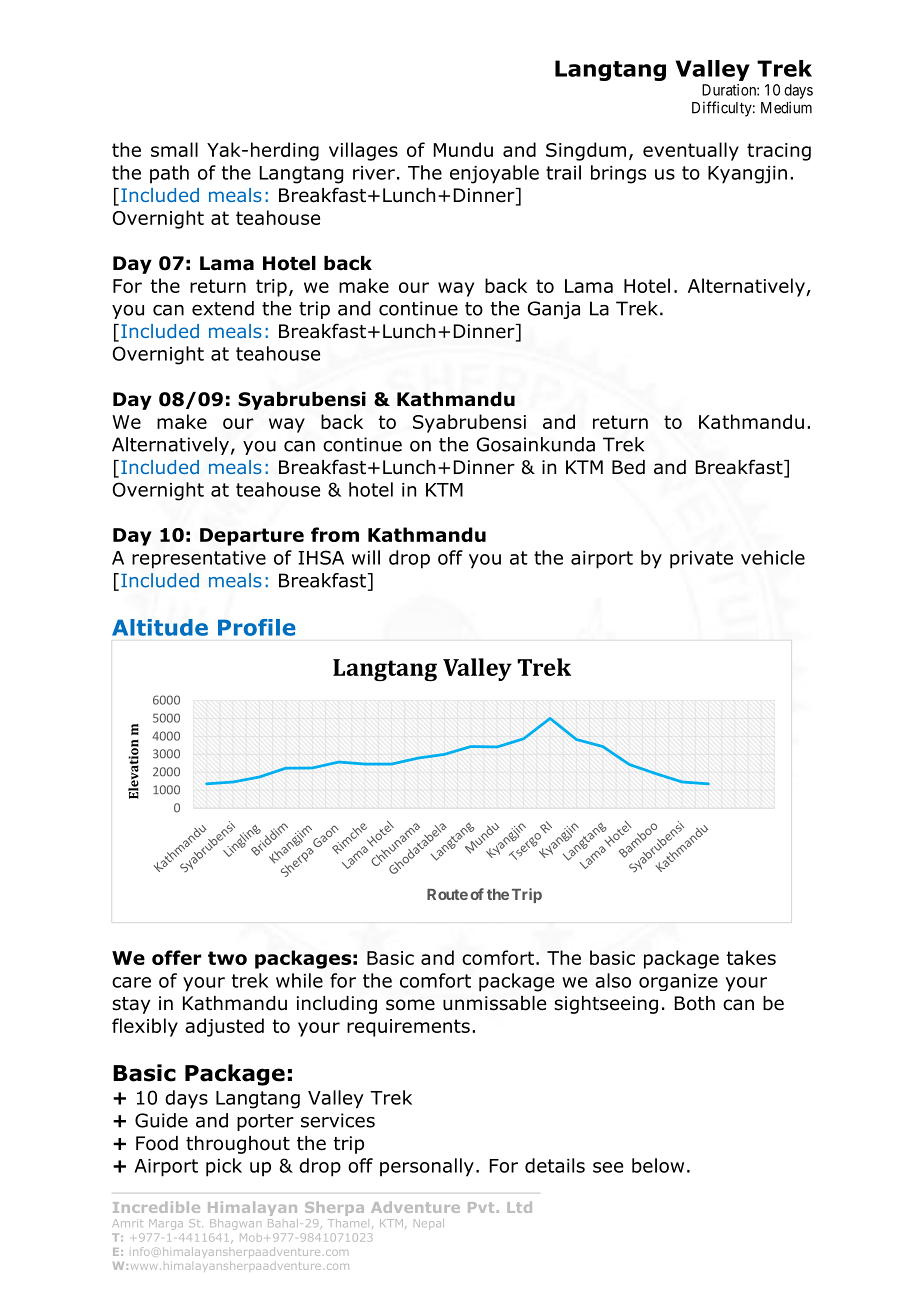 The image size is (924, 1308). What do you see at coordinates (223, 308) in the document?
I see `extend` at bounding box center [223, 308].
